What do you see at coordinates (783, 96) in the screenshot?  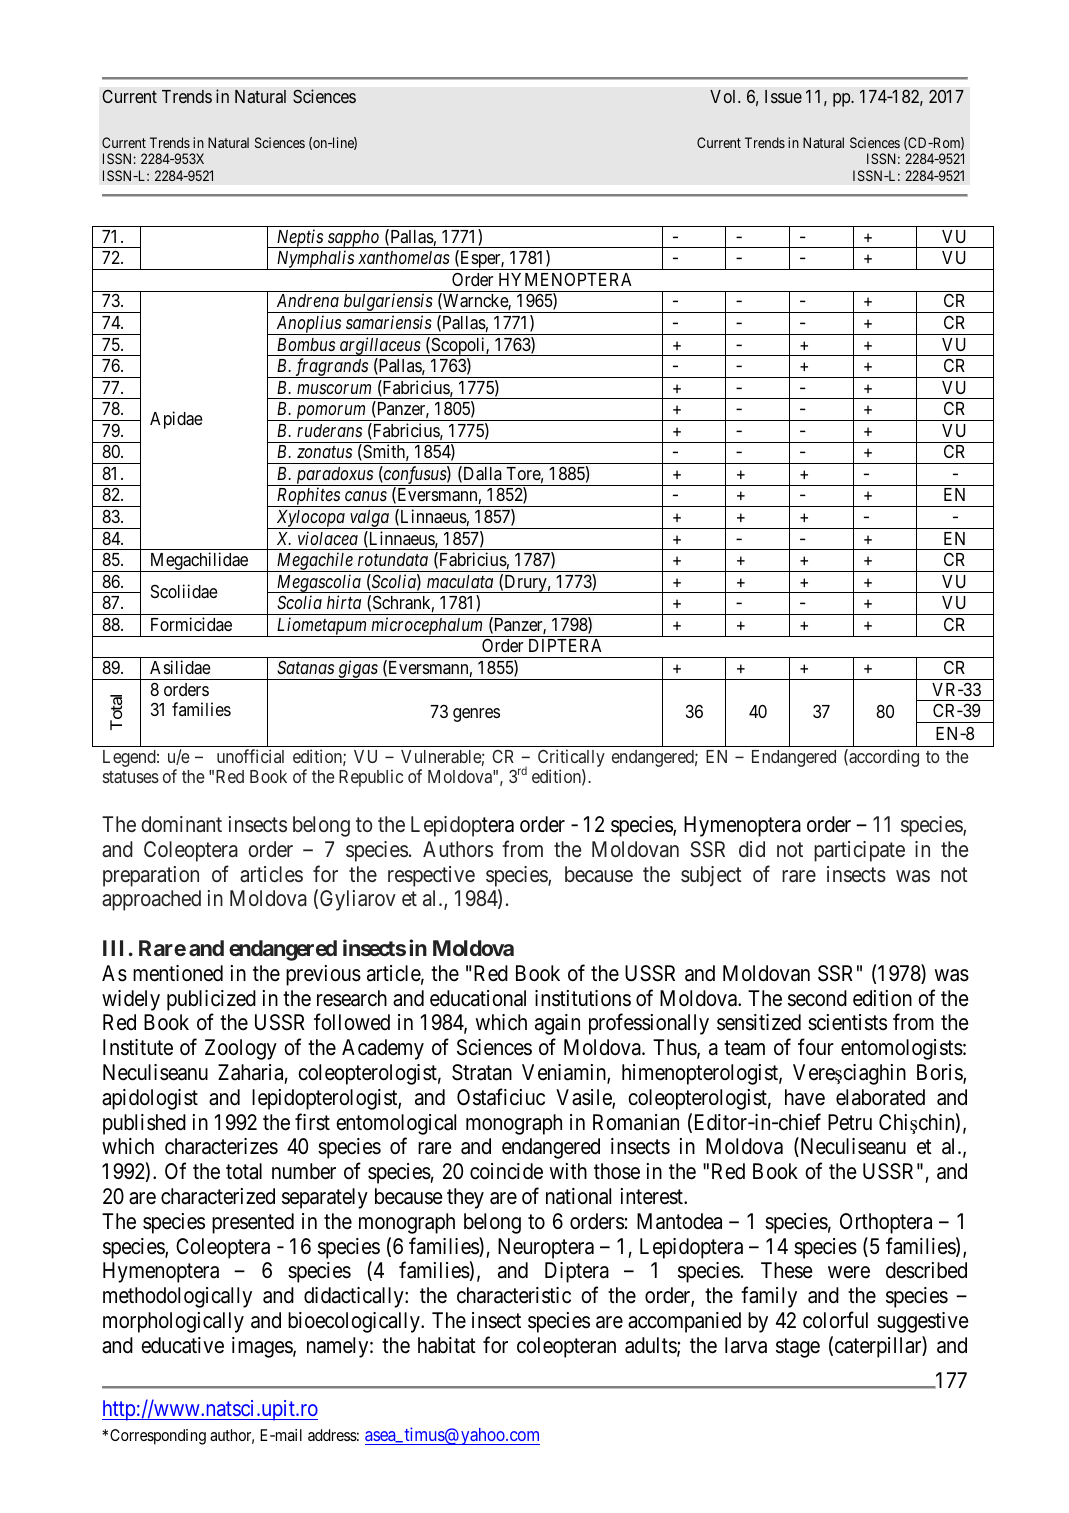 I see `Issue` at bounding box center [783, 96].
